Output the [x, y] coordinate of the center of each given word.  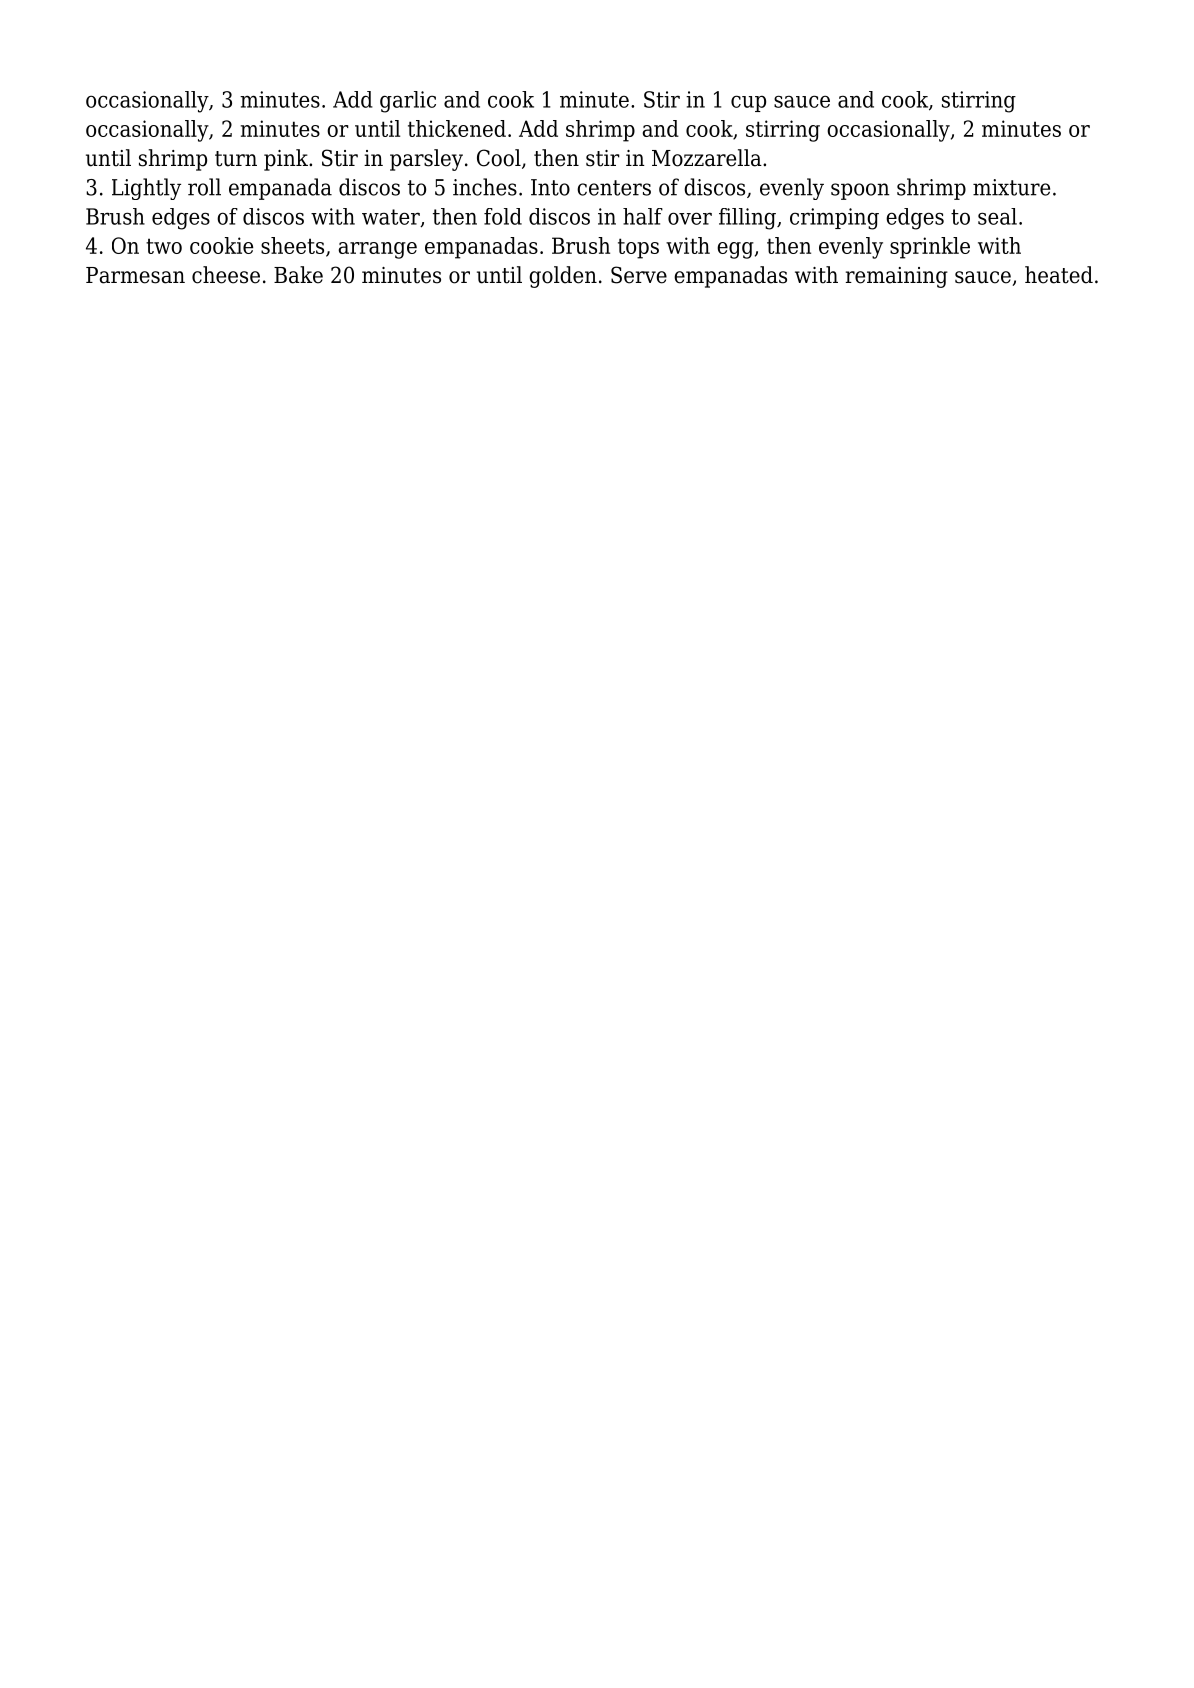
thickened [457, 128]
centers [614, 188]
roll [204, 187]
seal [997, 216]
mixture [1011, 187]
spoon [860, 191]
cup [748, 103]
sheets [294, 247]
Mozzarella [708, 158]
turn [236, 159]
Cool [500, 159]
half [643, 216]
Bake [298, 275]
